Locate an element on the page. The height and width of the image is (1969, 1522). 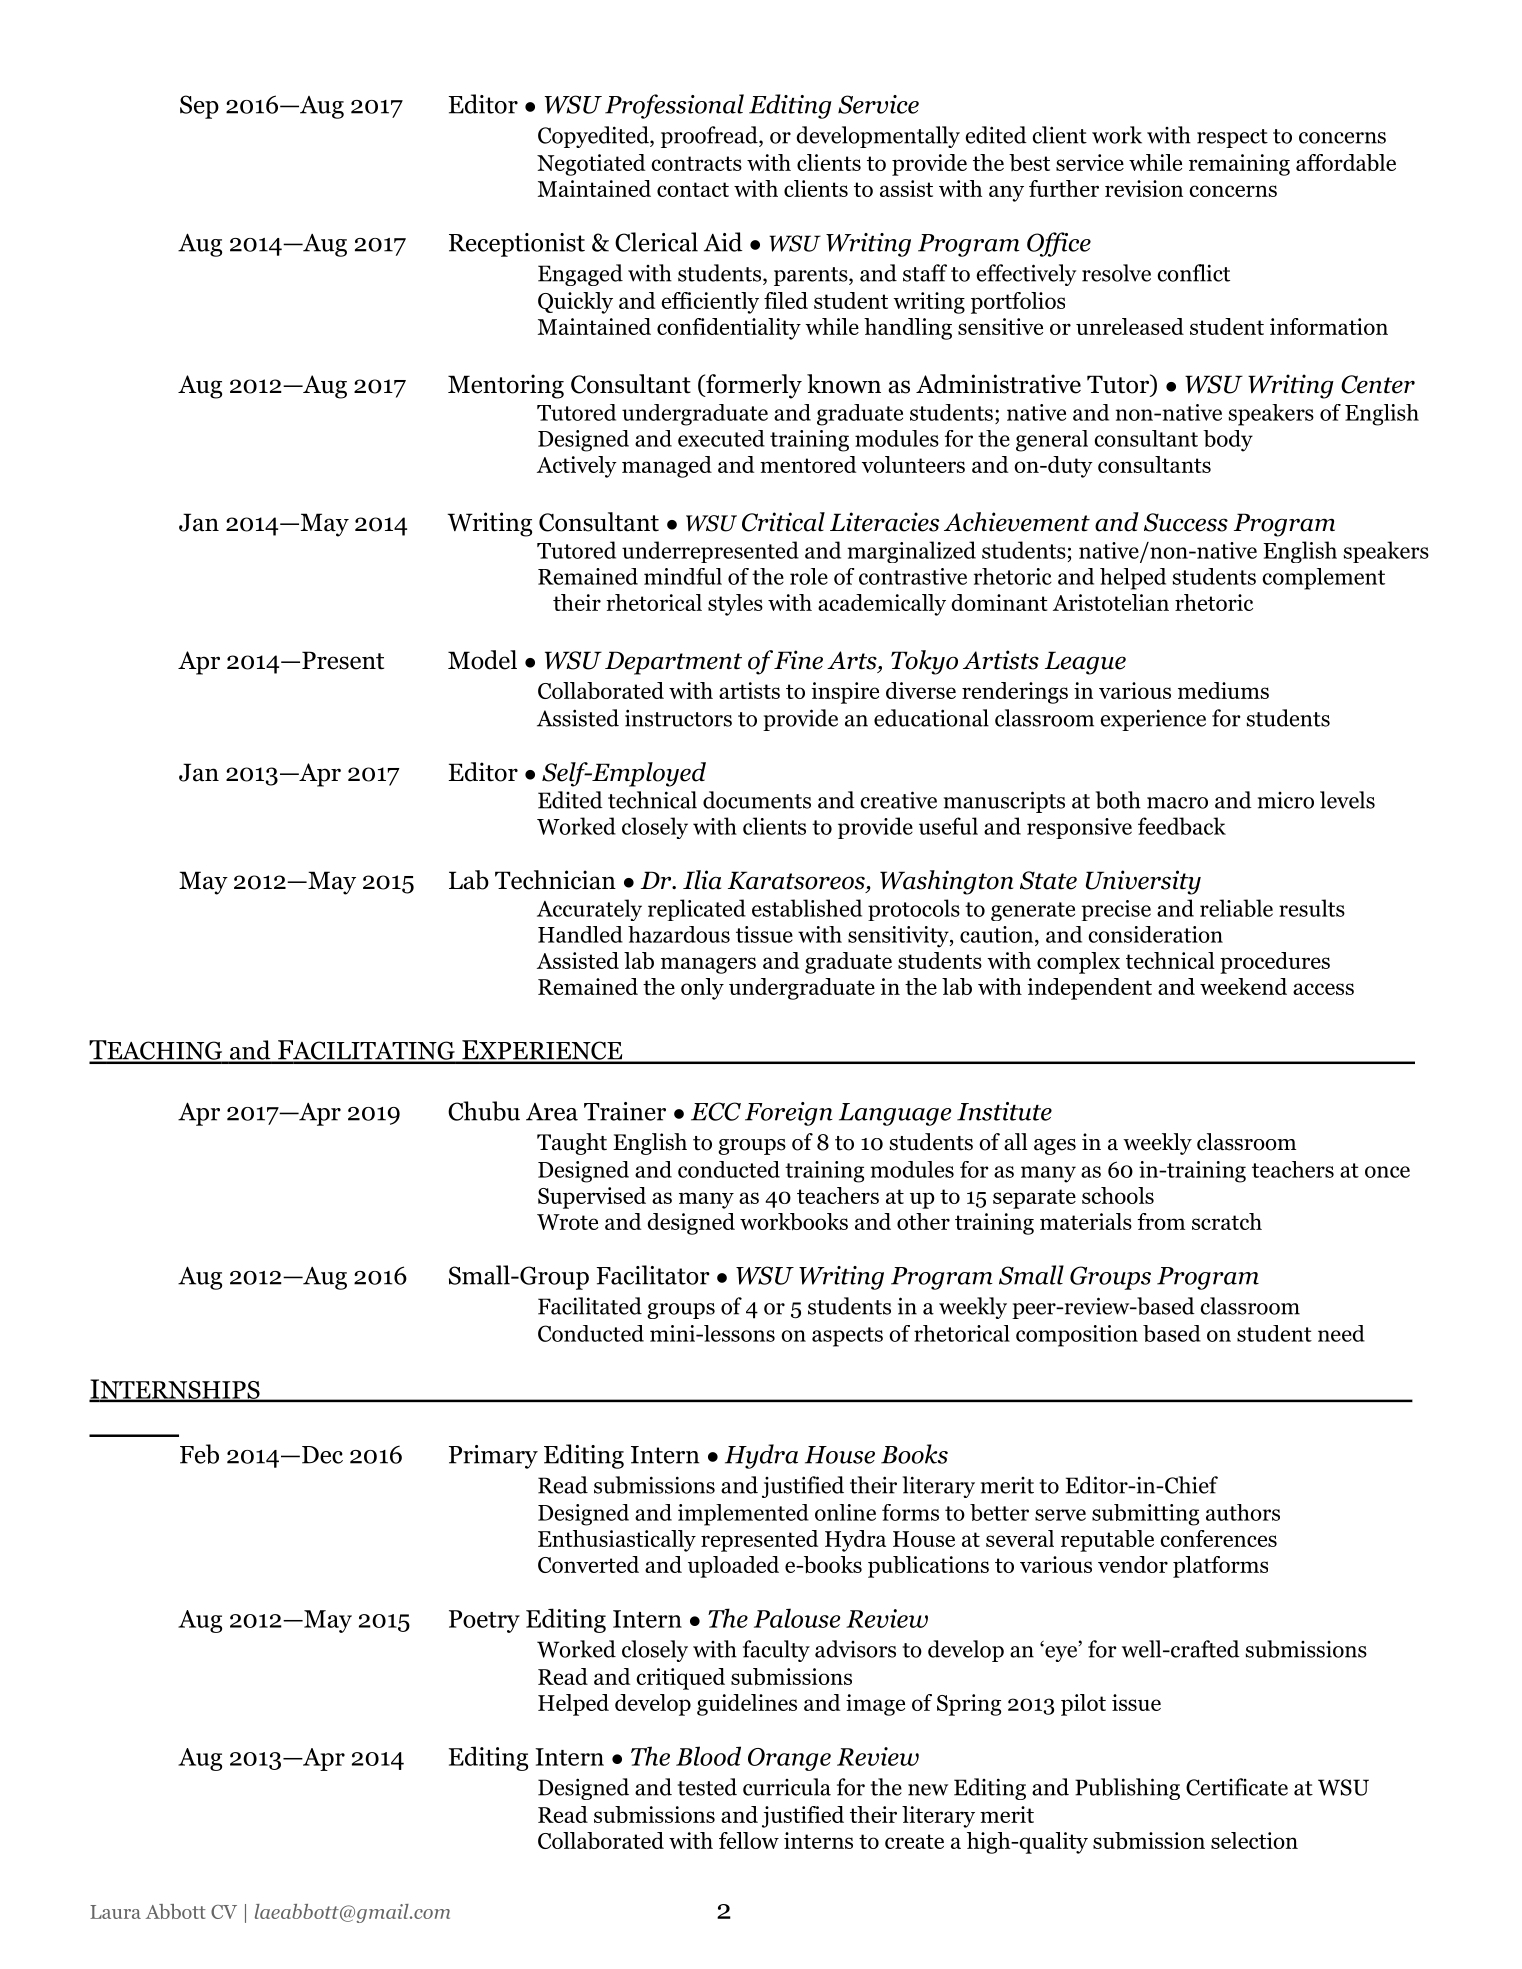
Laura is located at coordinates (115, 1912).
